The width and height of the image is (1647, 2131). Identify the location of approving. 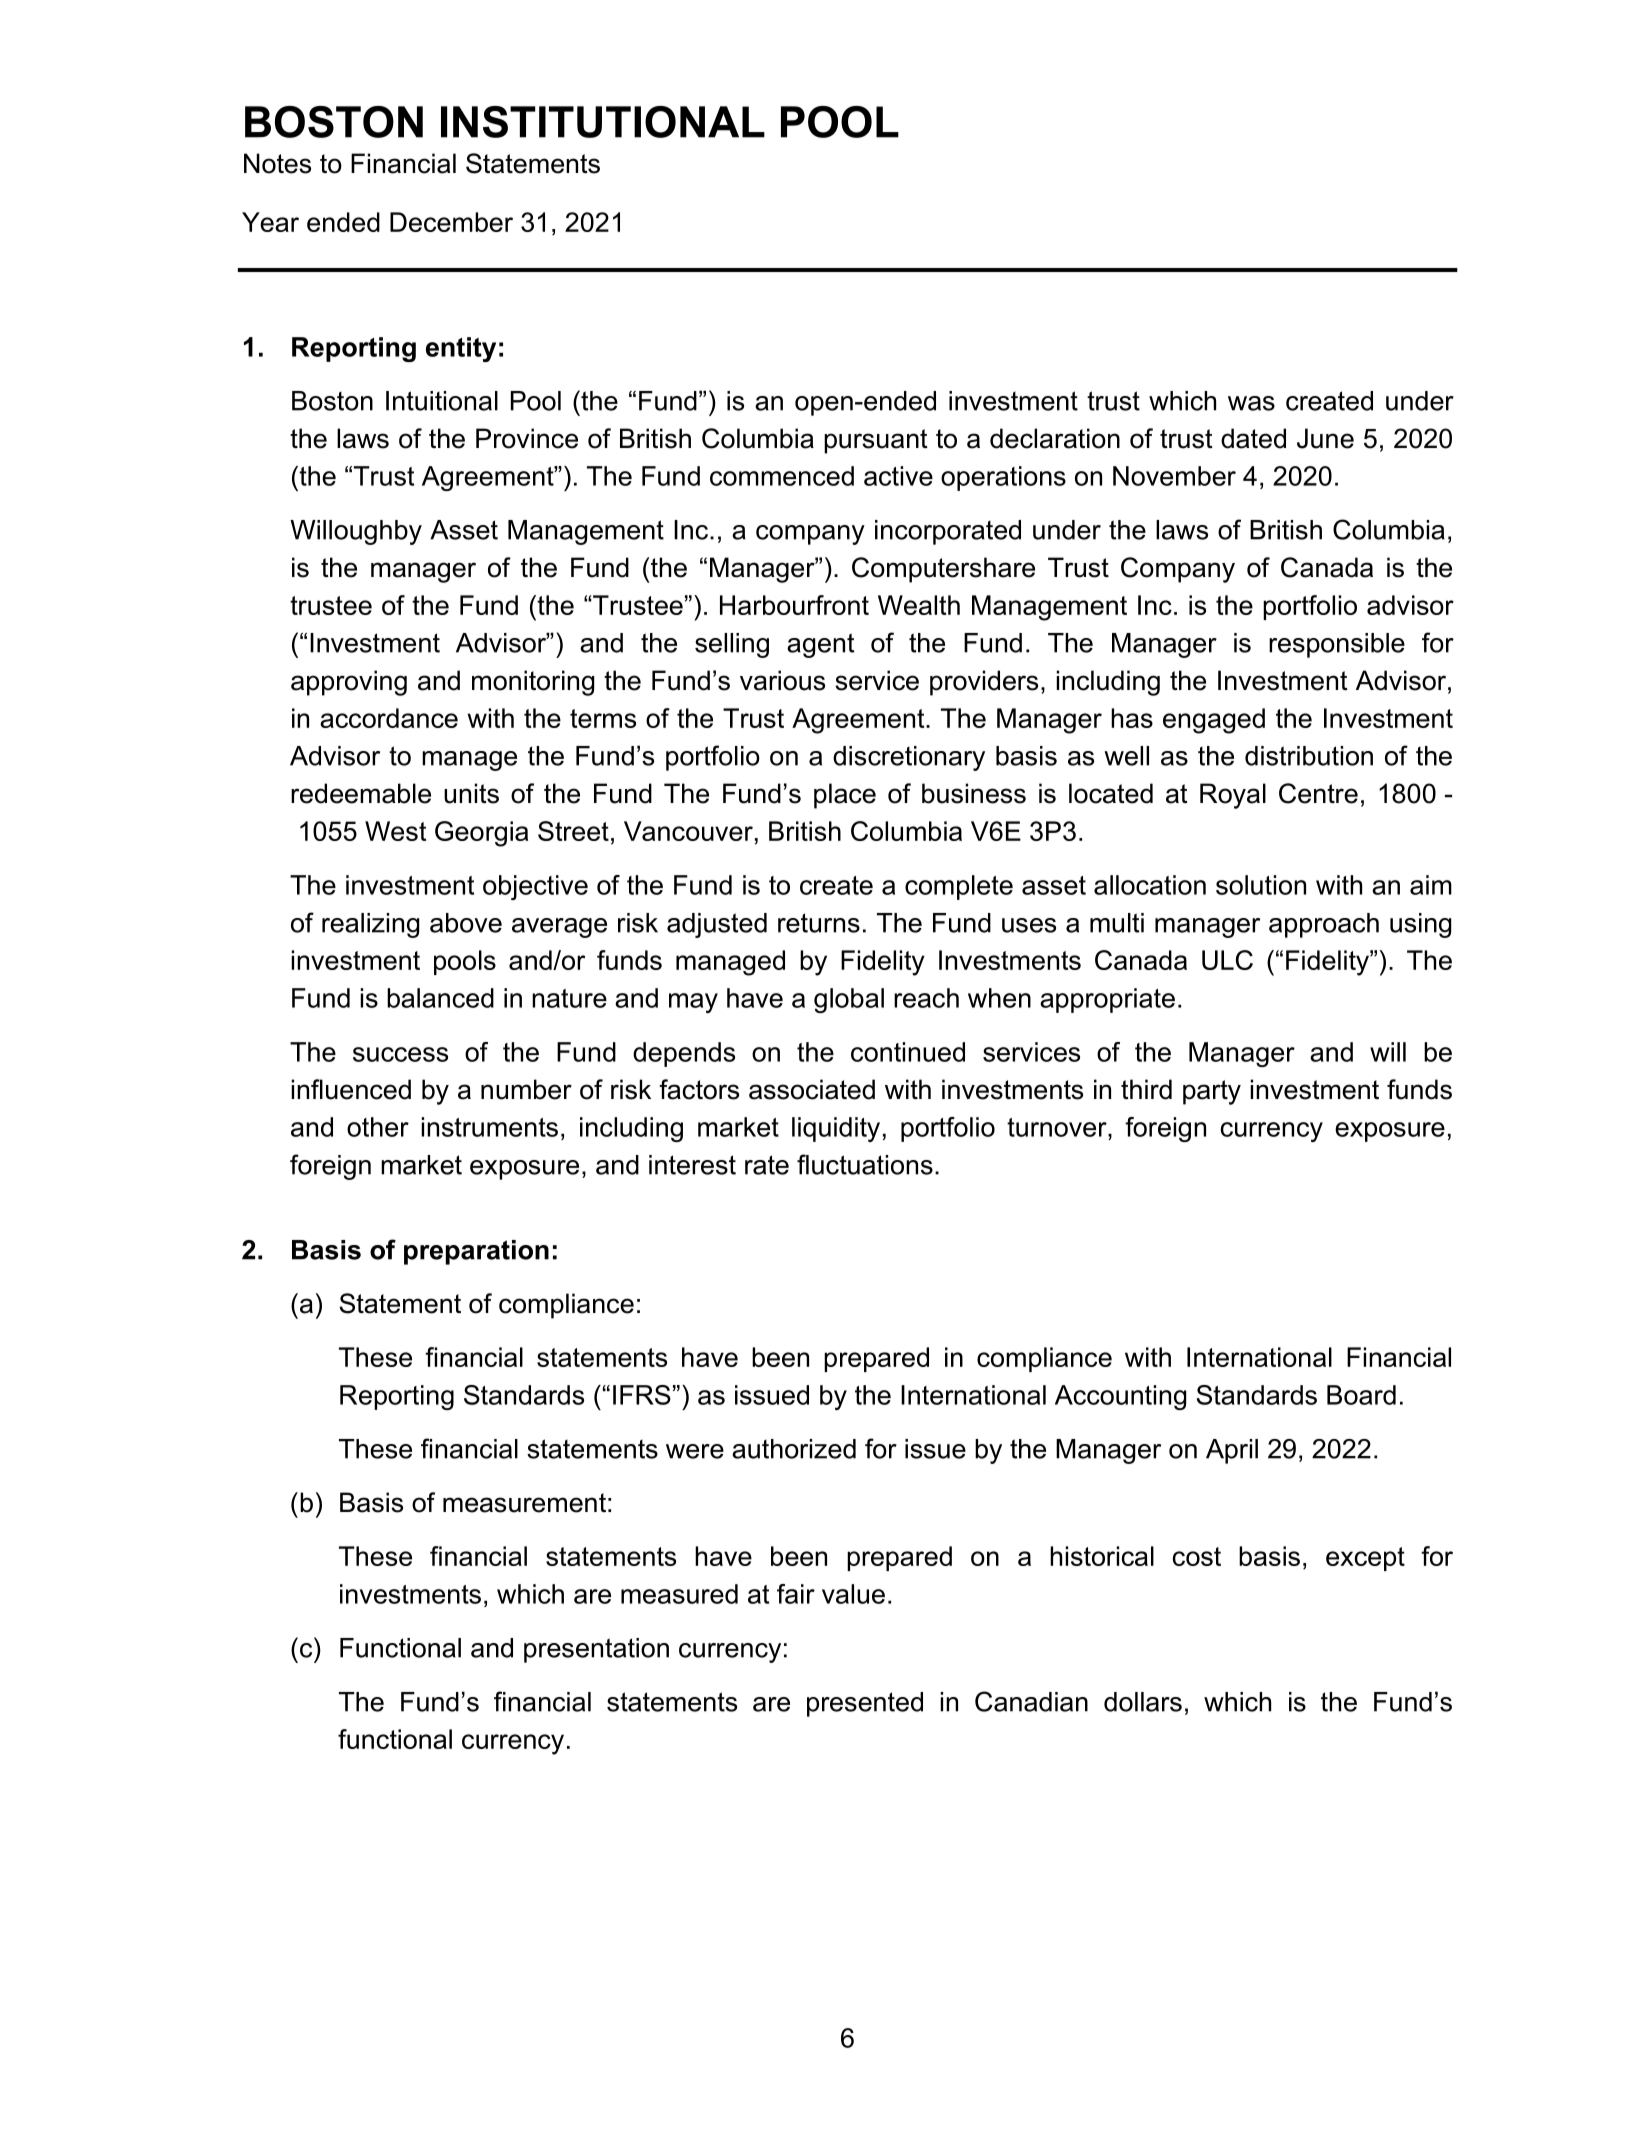
(349, 683).
